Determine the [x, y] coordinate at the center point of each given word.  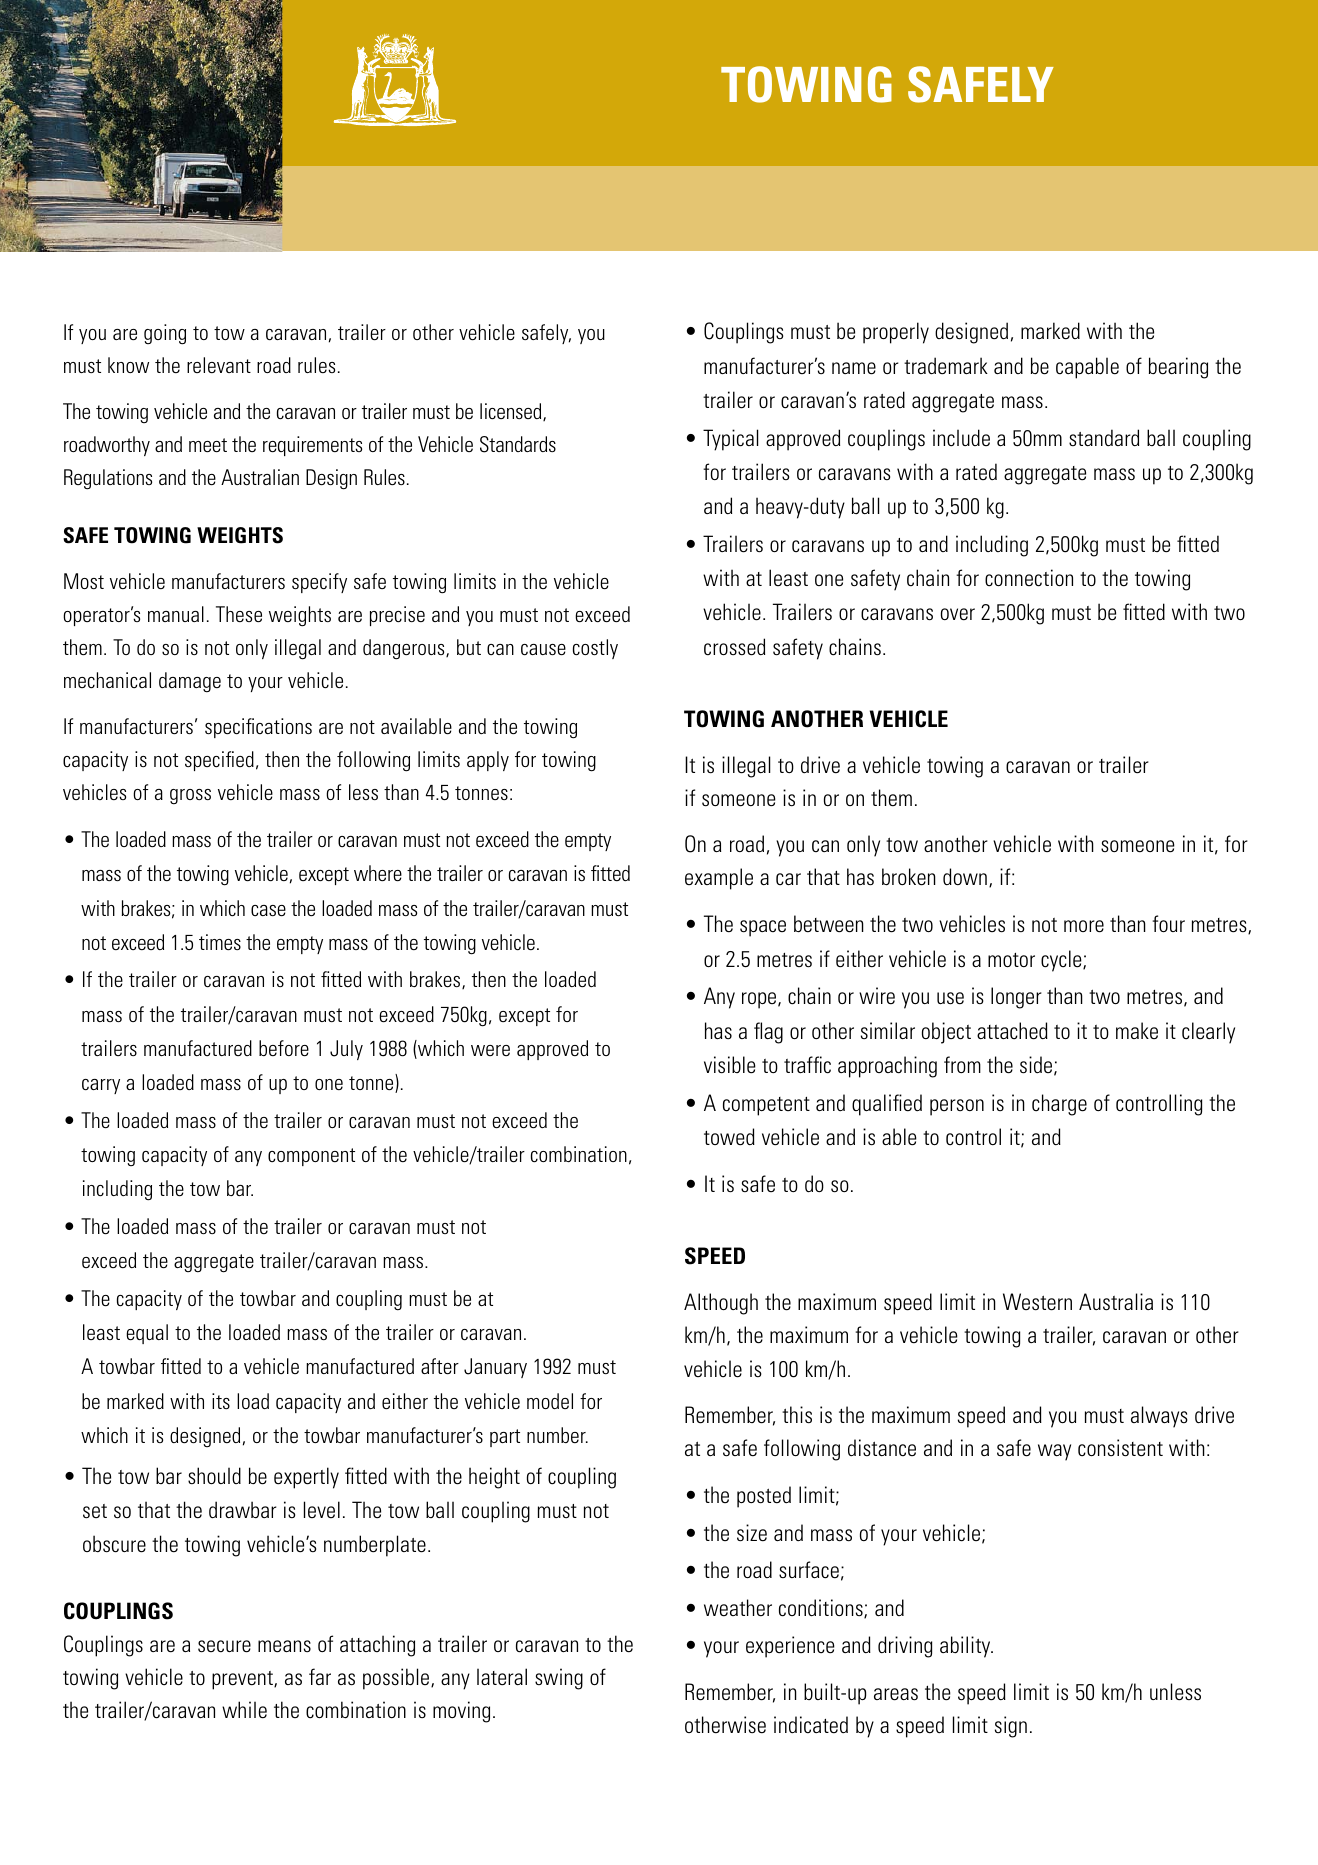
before [284, 1048]
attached [1012, 1031]
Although [721, 1304]
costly [595, 649]
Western [1037, 1302]
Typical [730, 440]
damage [190, 682]
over [958, 614]
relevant [219, 365]
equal [147, 1334]
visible [730, 1065]
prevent [243, 1680]
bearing [1178, 368]
